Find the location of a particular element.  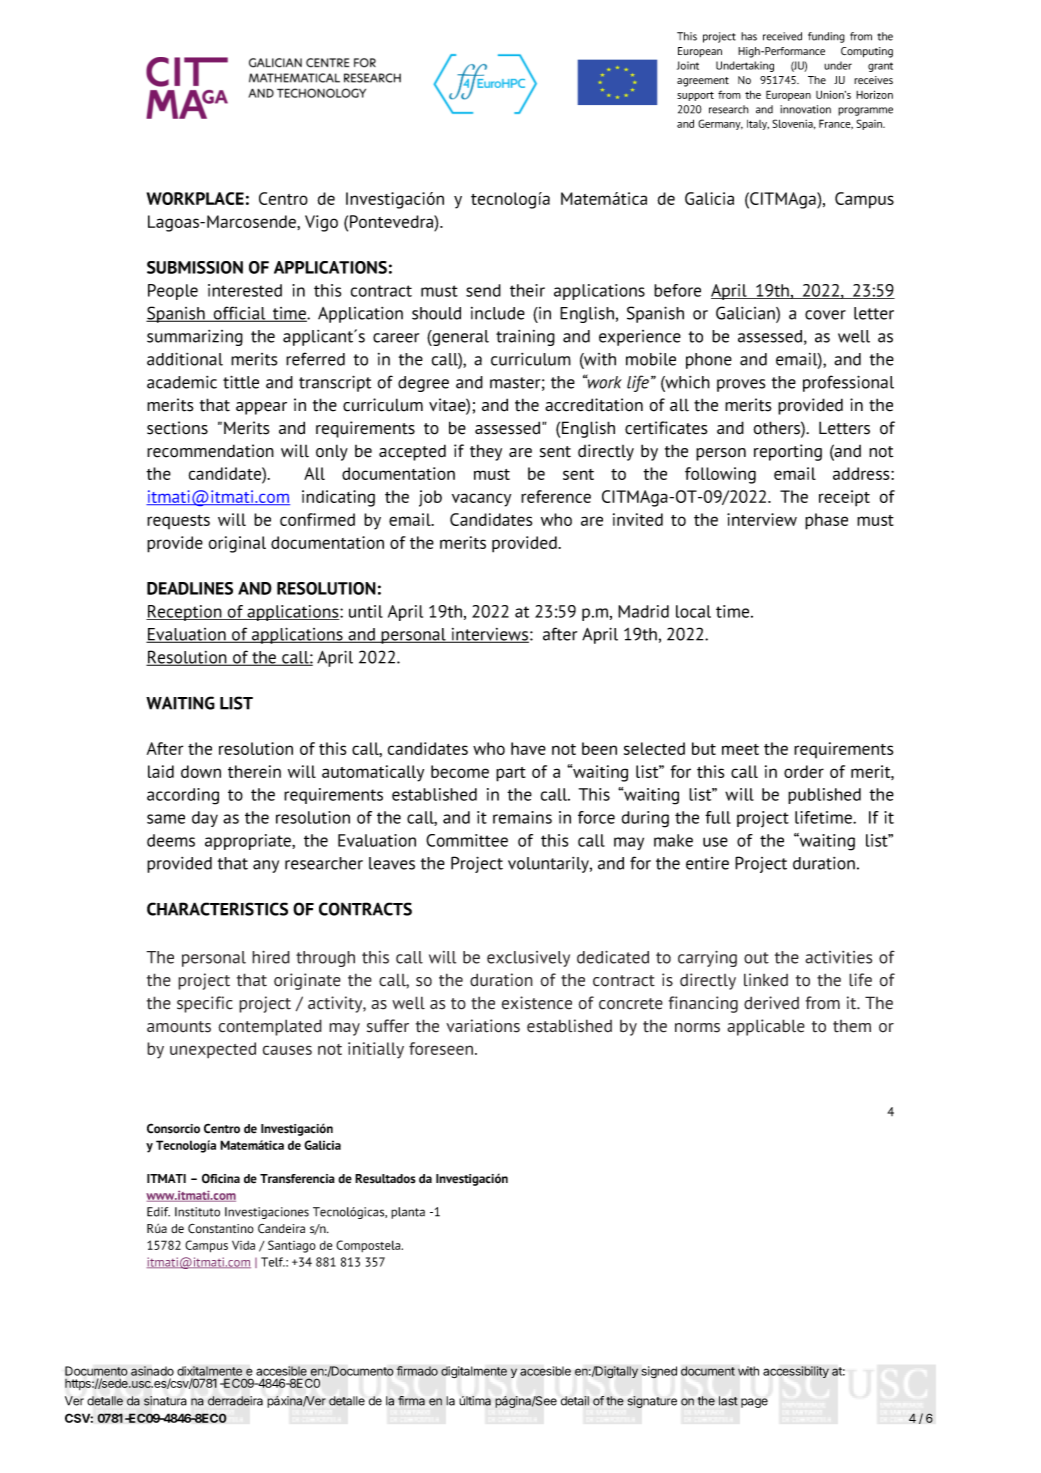

contemplated is located at coordinates (270, 1027).
